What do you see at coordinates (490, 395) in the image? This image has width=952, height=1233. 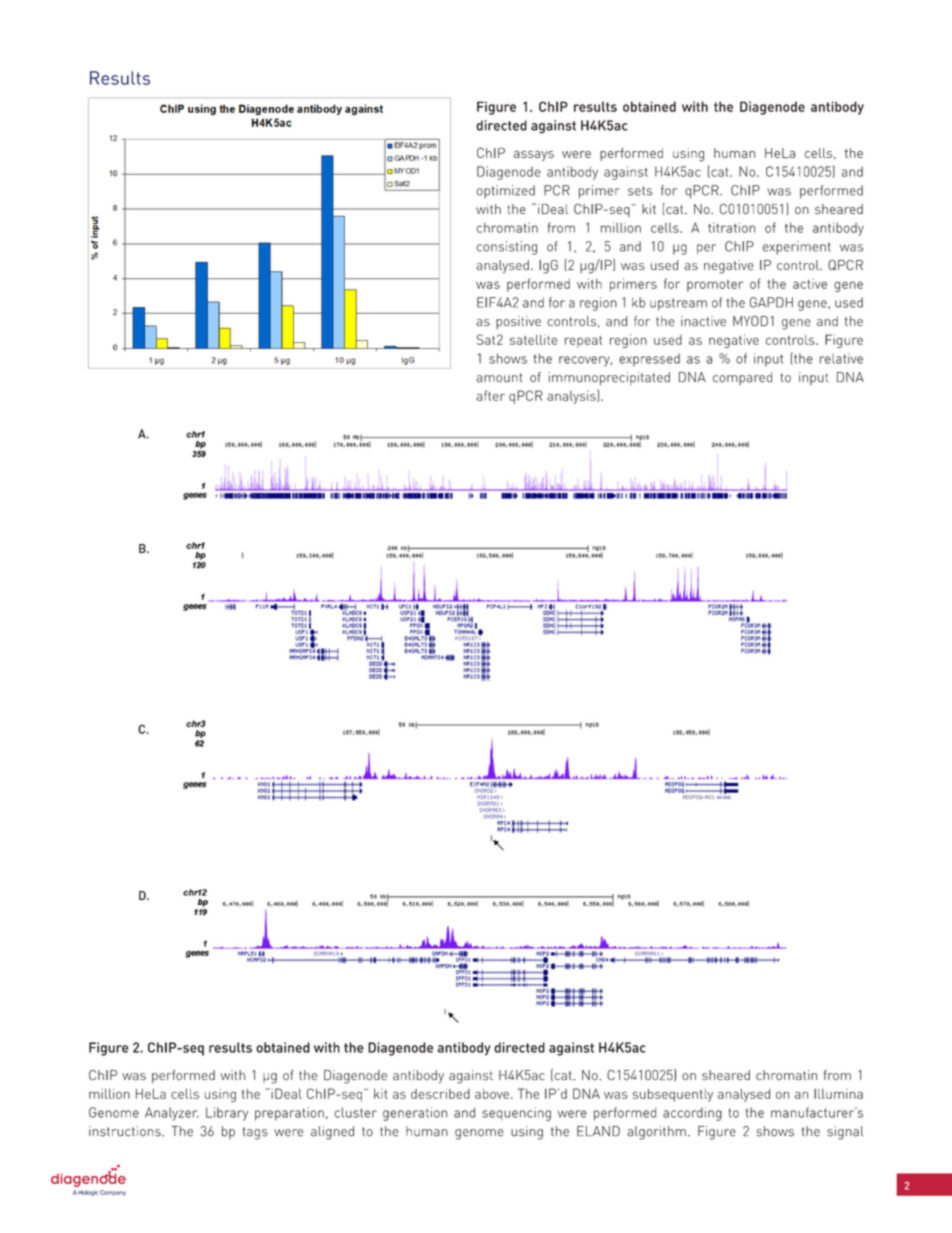 I see `after` at bounding box center [490, 395].
